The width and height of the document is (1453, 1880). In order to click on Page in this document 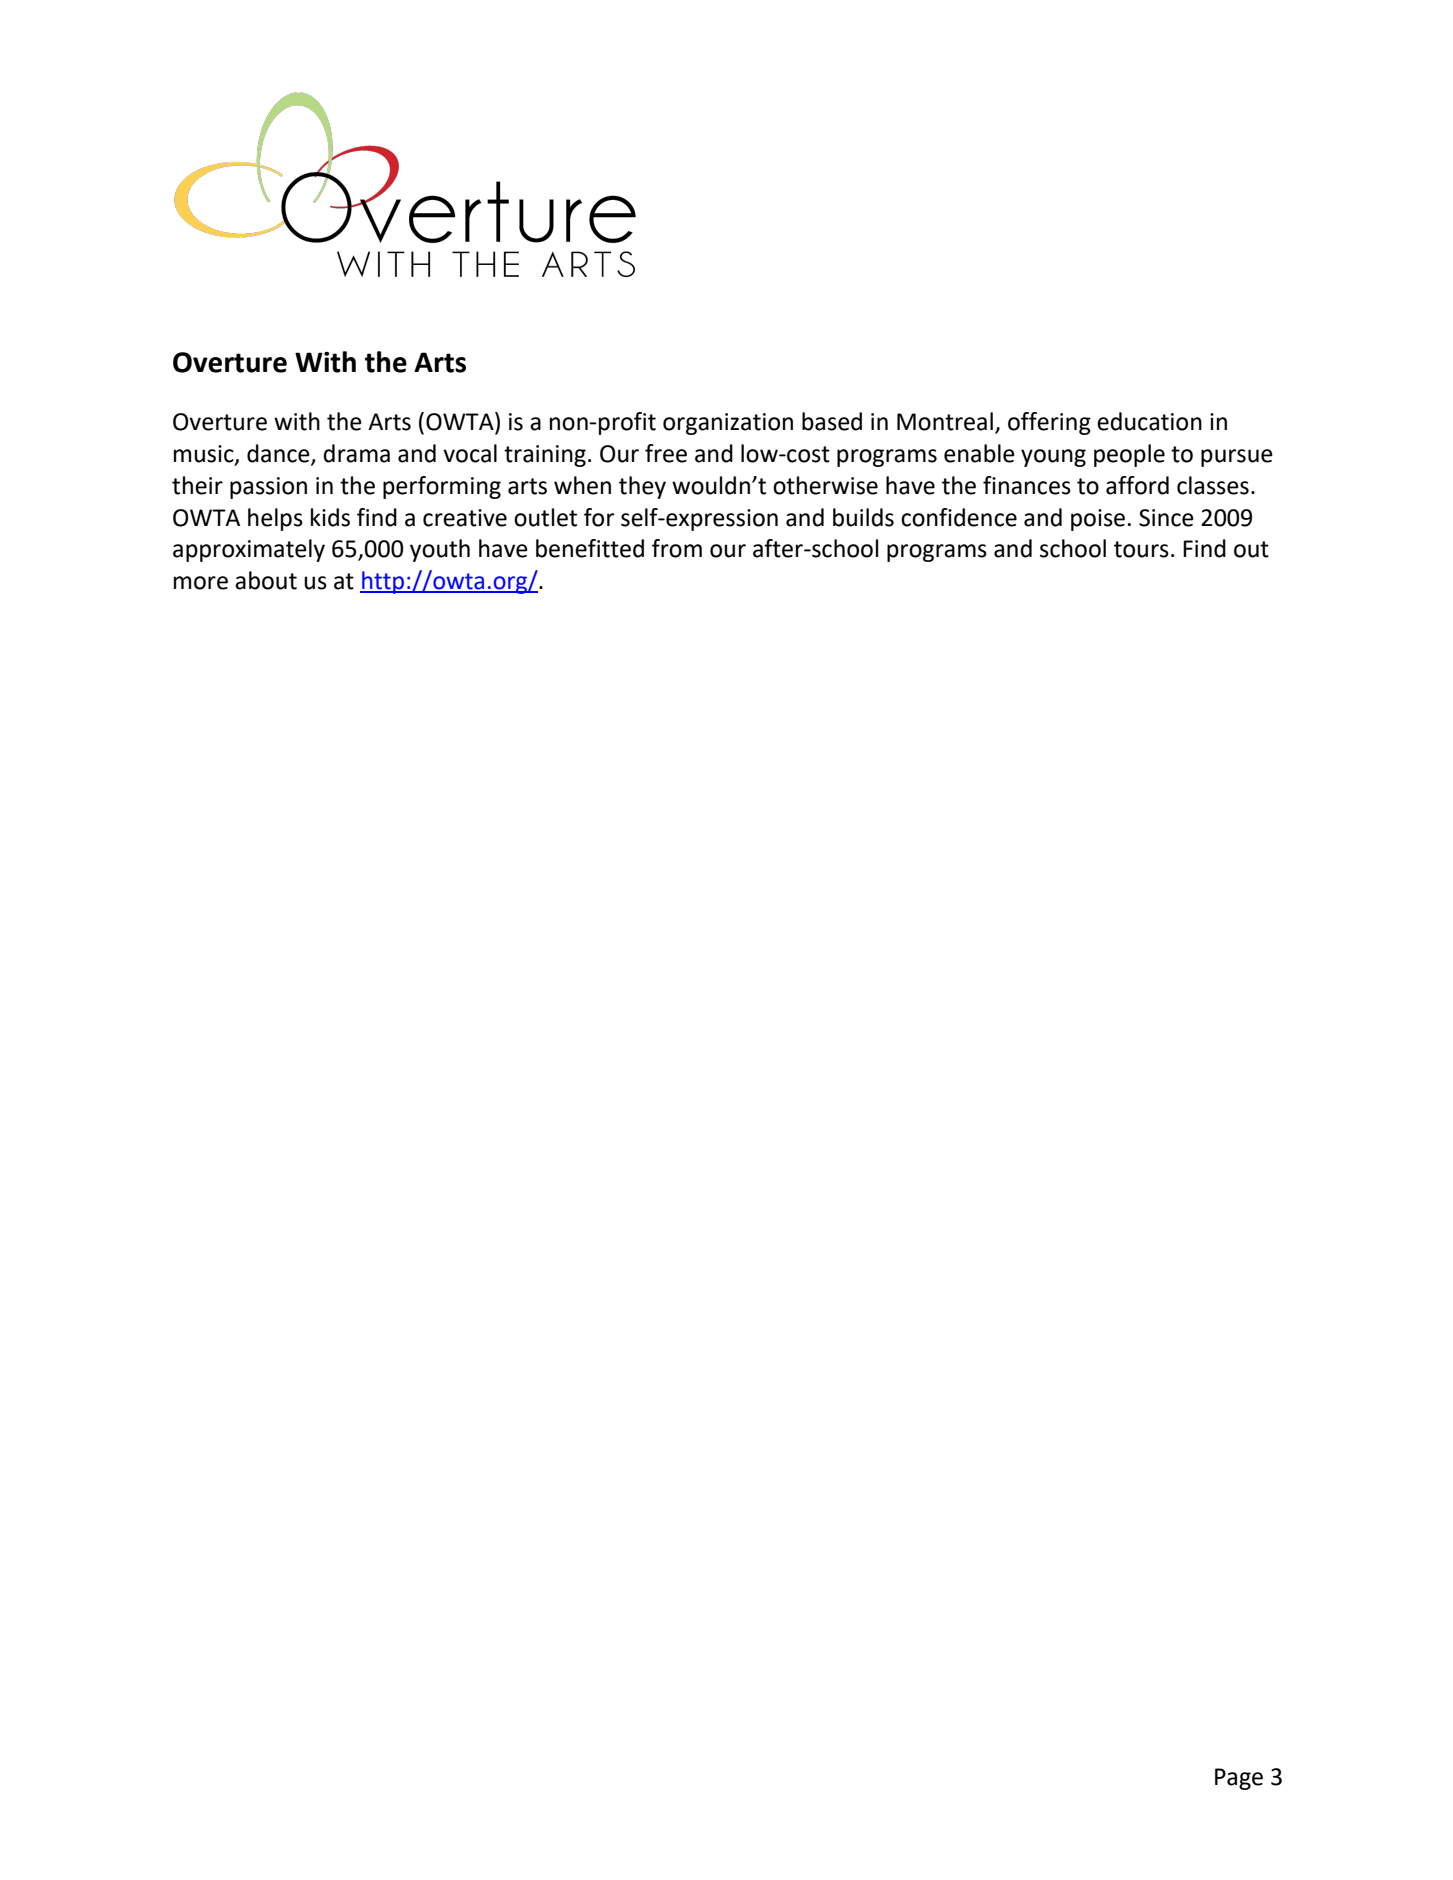, I will do `click(1239, 1779)`.
